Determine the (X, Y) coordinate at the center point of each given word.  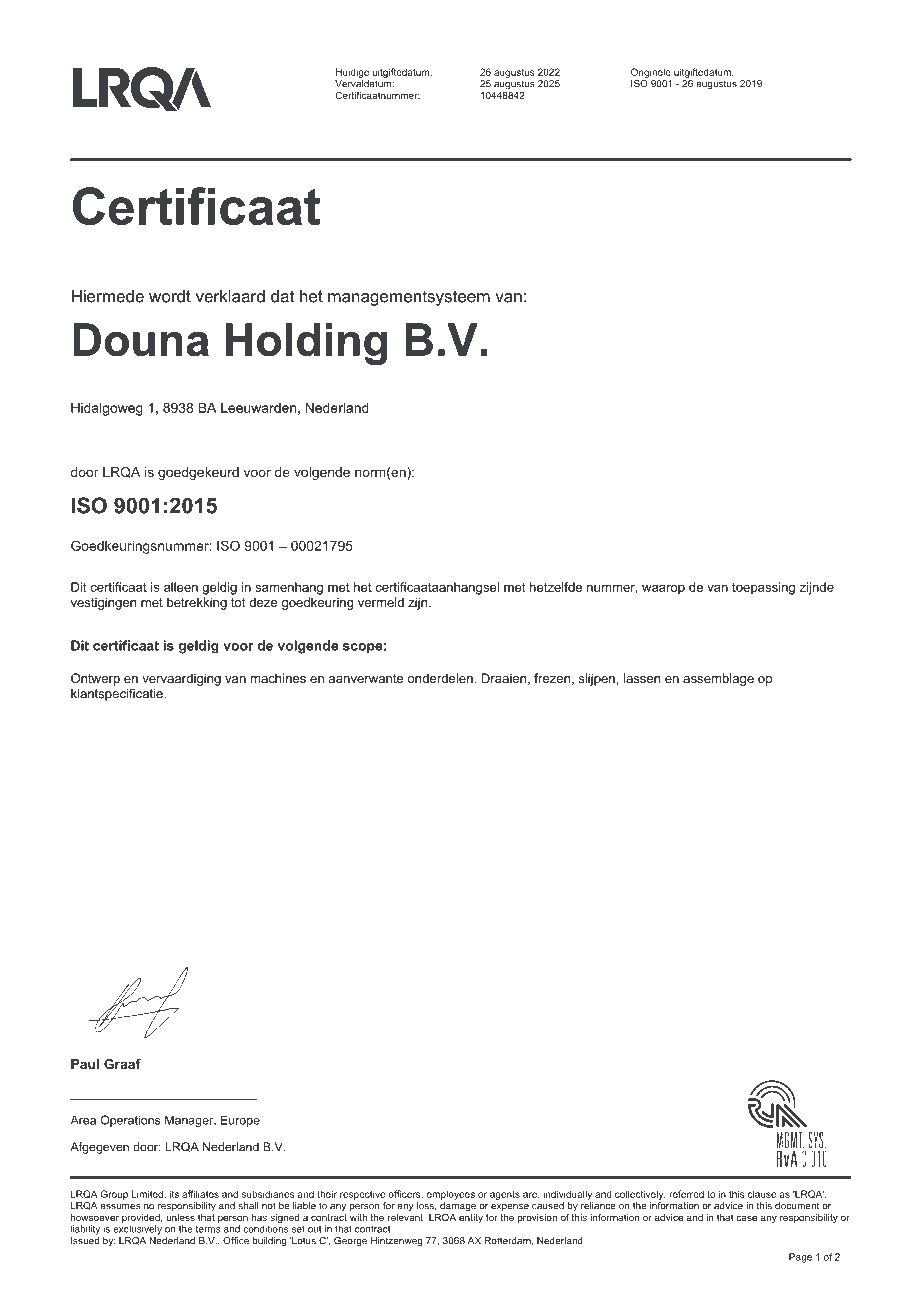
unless (180, 1217)
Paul (85, 1064)
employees (451, 1195)
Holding (306, 344)
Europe (240, 1121)
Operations (130, 1121)
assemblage (718, 679)
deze (263, 602)
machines (278, 678)
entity (471, 1217)
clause (762, 1194)
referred (686, 1194)
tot (238, 602)
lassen (642, 678)
